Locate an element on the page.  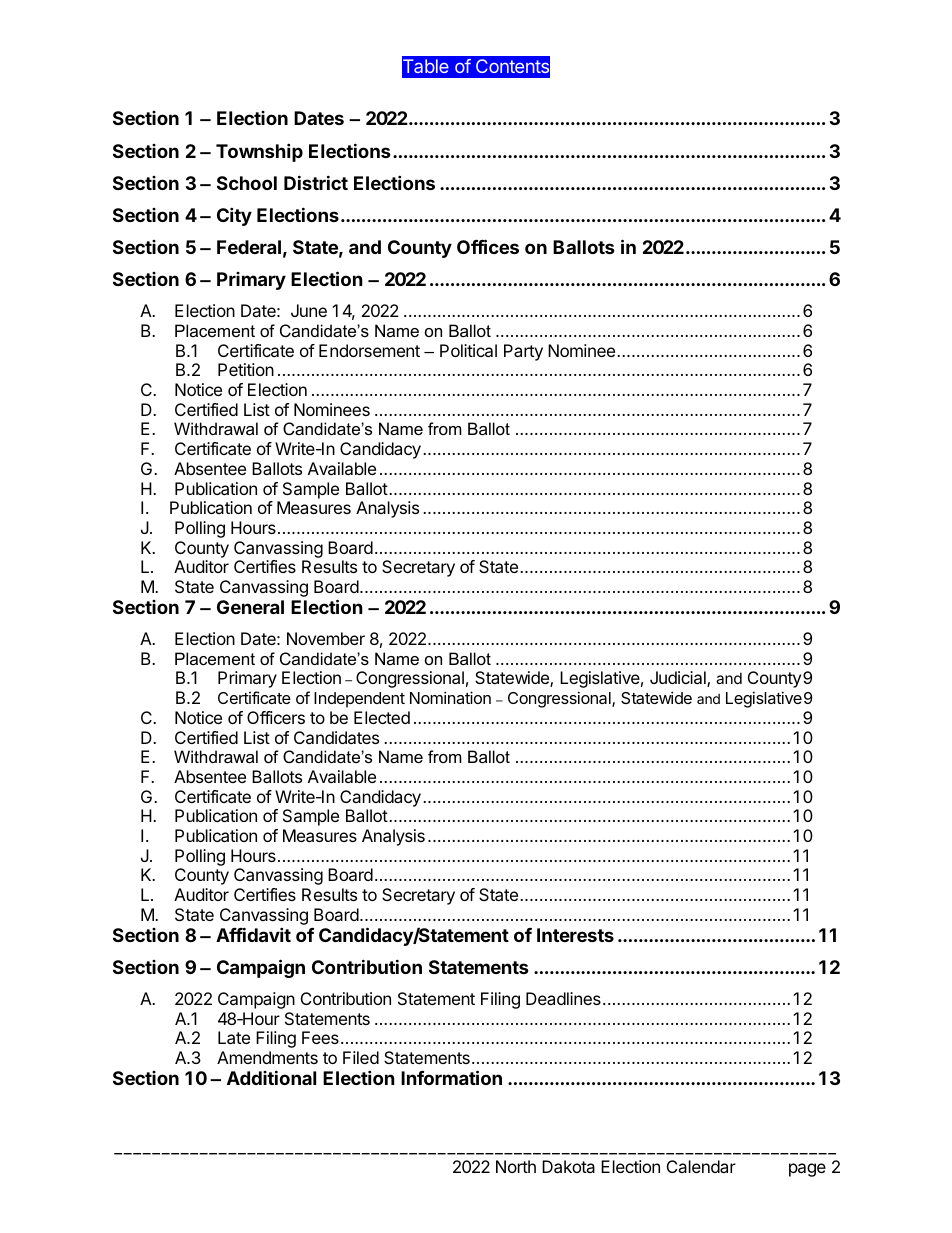
District is located at coordinates (316, 182).
